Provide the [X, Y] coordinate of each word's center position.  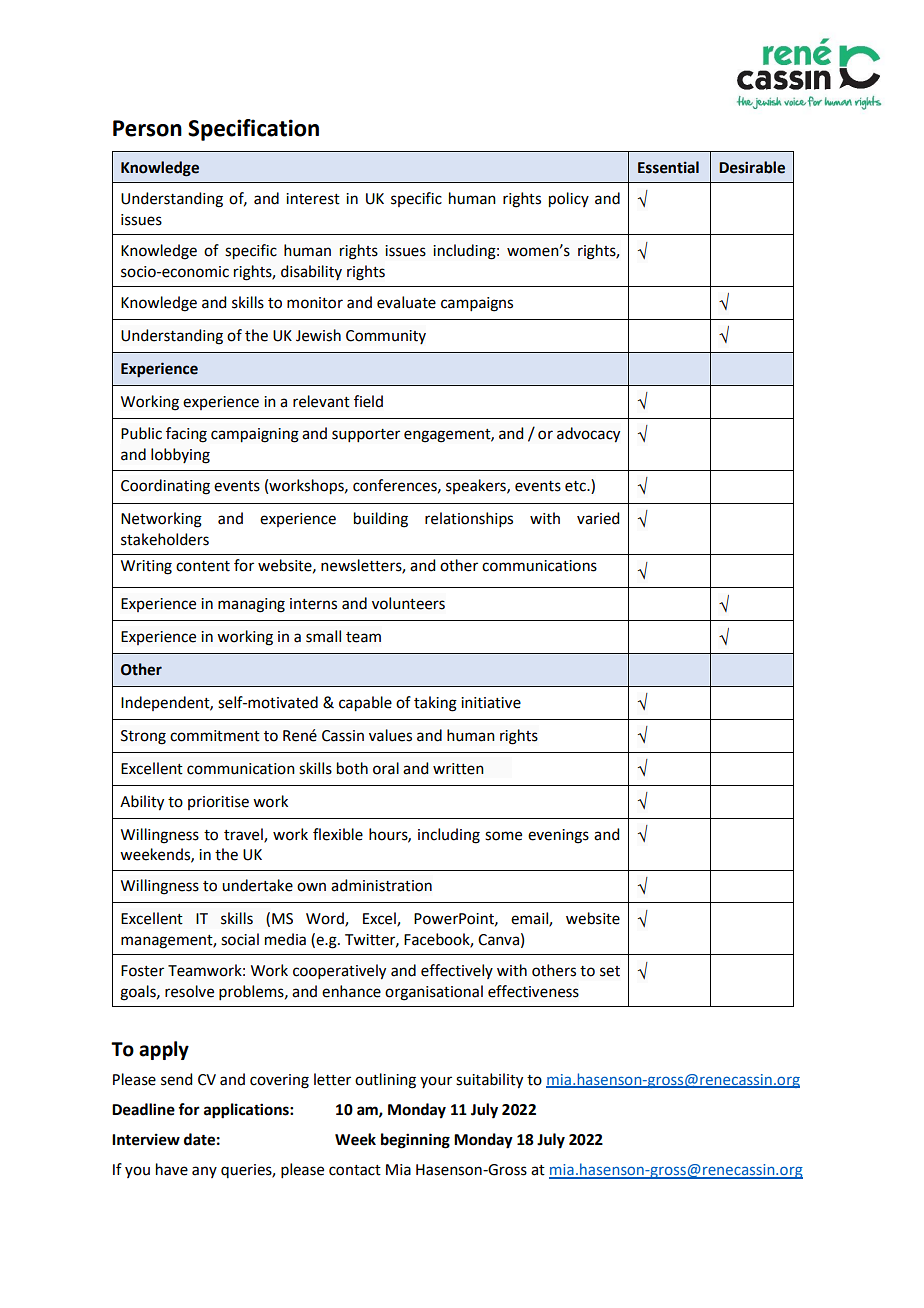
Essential [668, 167]
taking [435, 704]
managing [251, 605]
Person [147, 128]
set [610, 971]
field [368, 401]
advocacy [588, 435]
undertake [257, 885]
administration [381, 885]
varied [598, 518]
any [204, 1172]
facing [186, 435]
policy [569, 200]
